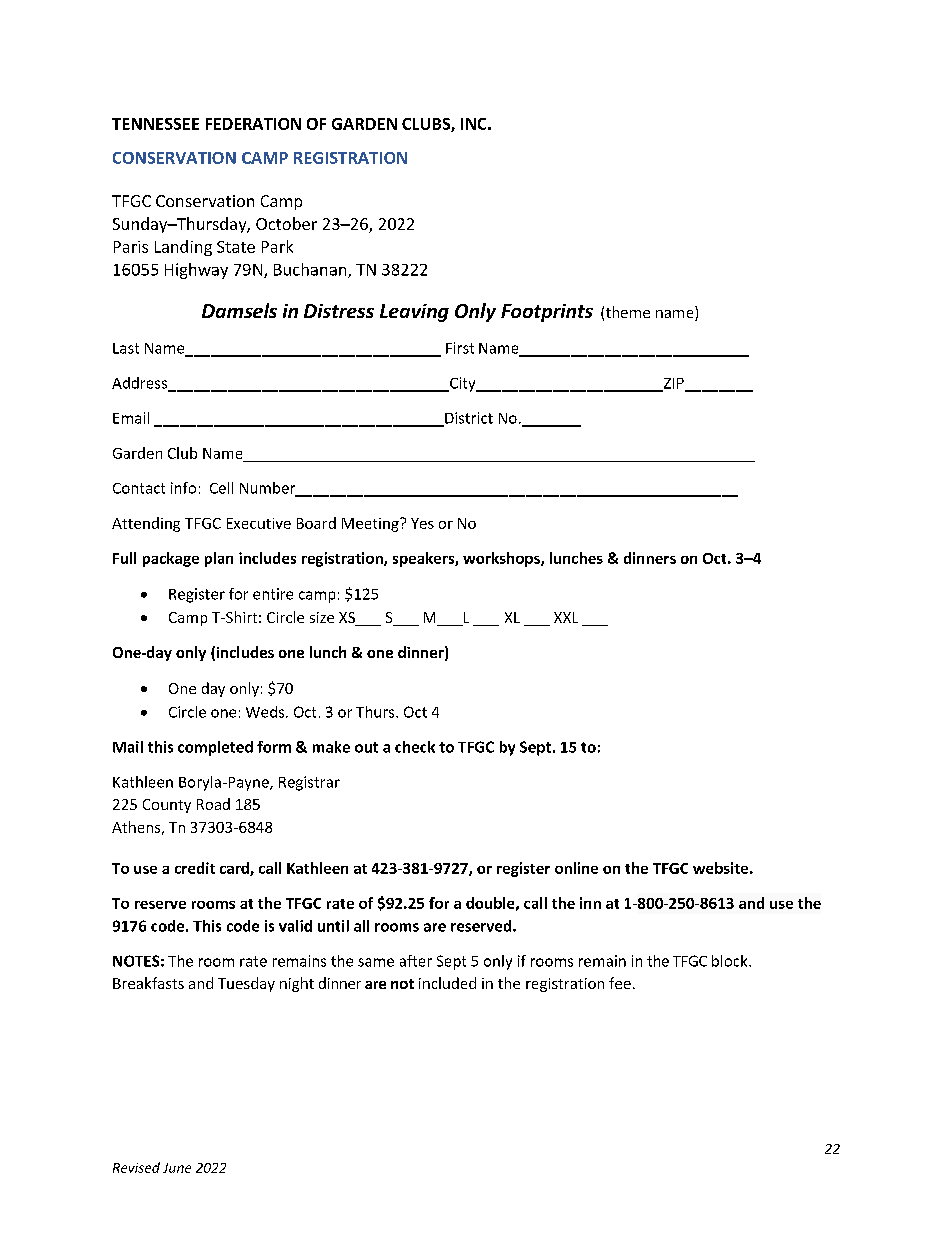  What do you see at coordinates (177, 1168) in the document?
I see `June` at bounding box center [177, 1168].
